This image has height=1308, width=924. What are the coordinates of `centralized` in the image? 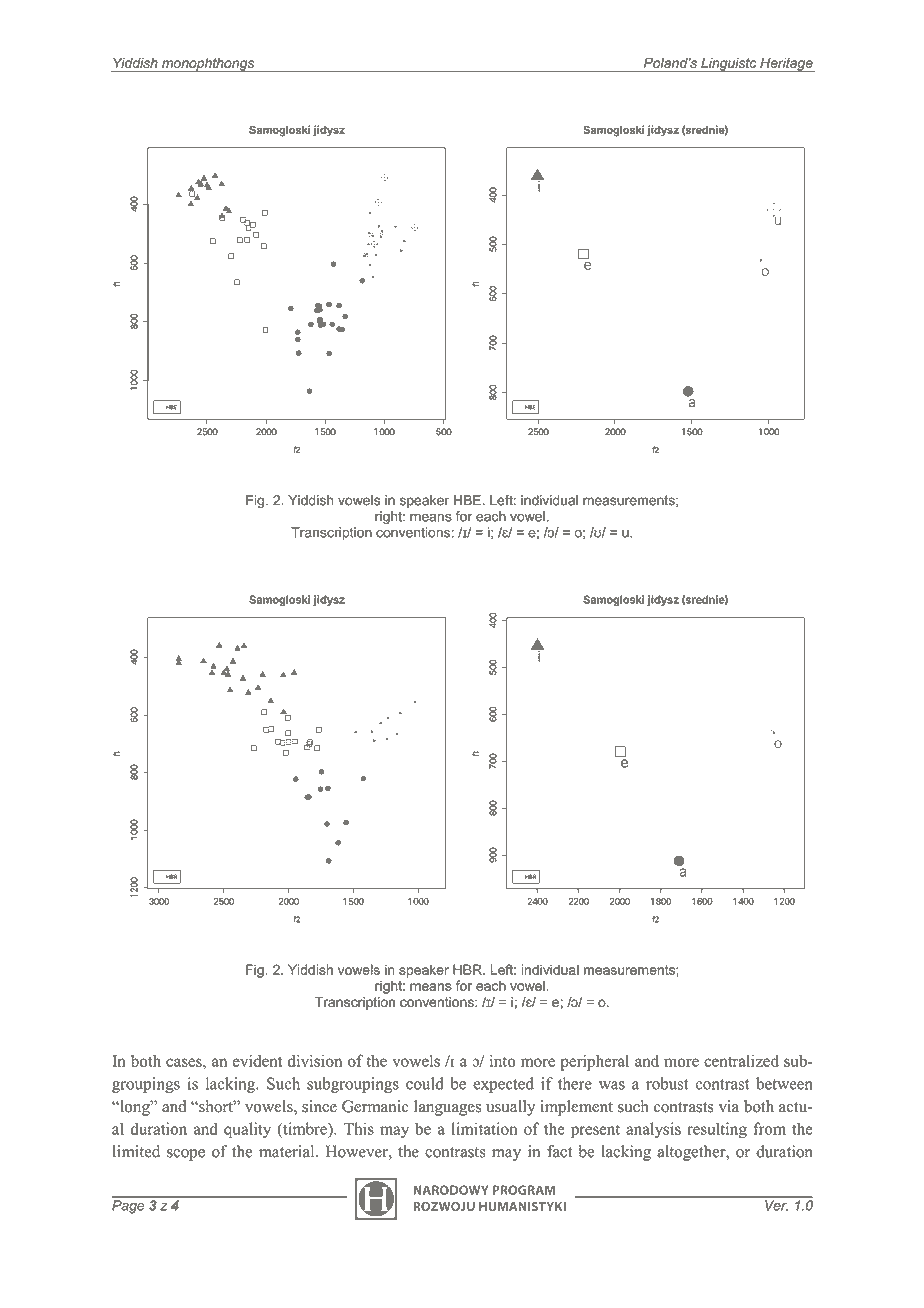 It's located at (741, 1060).
